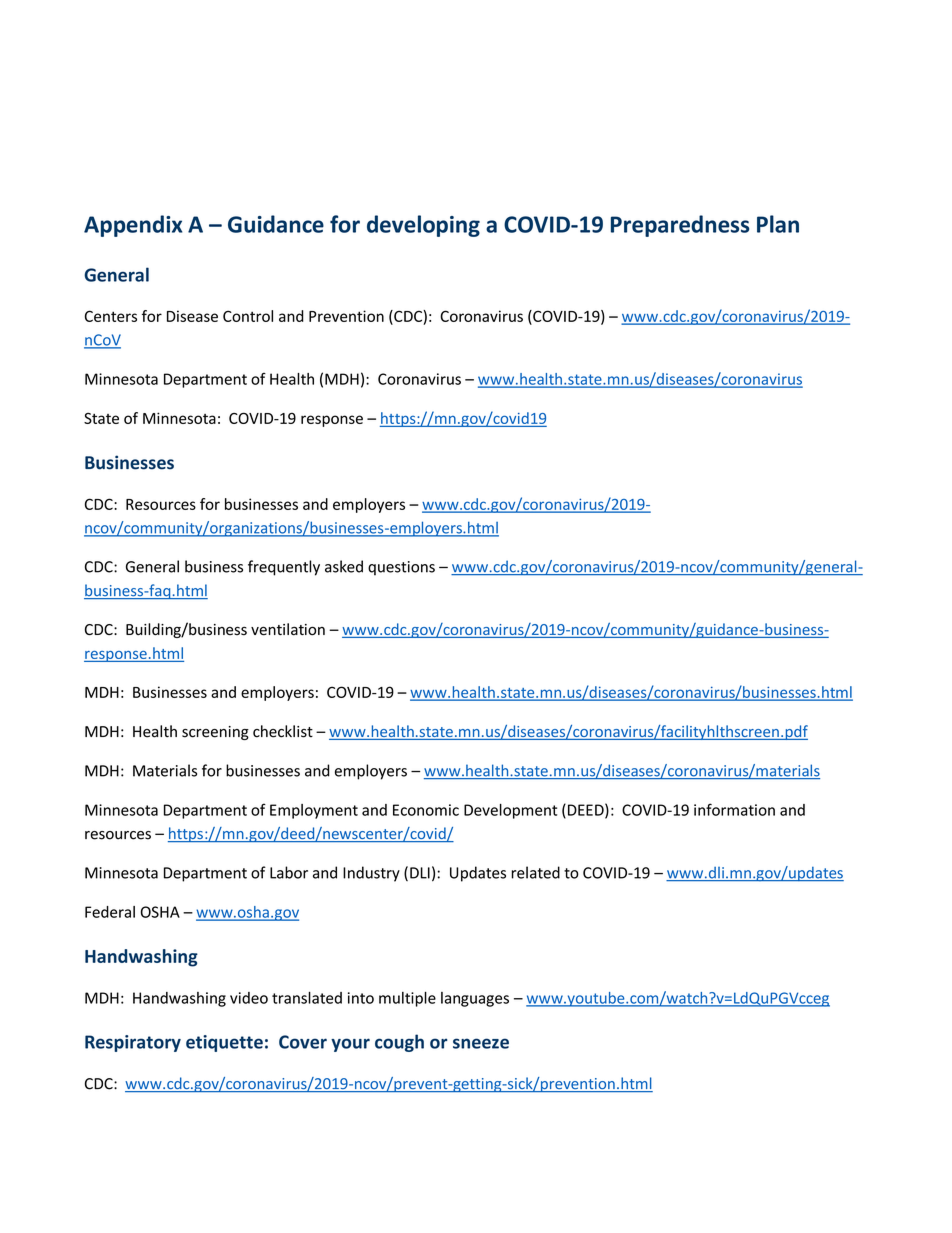 This page has width=952, height=1233. Describe the element at coordinates (133, 226) in the page. I see `Appendix` at that location.
